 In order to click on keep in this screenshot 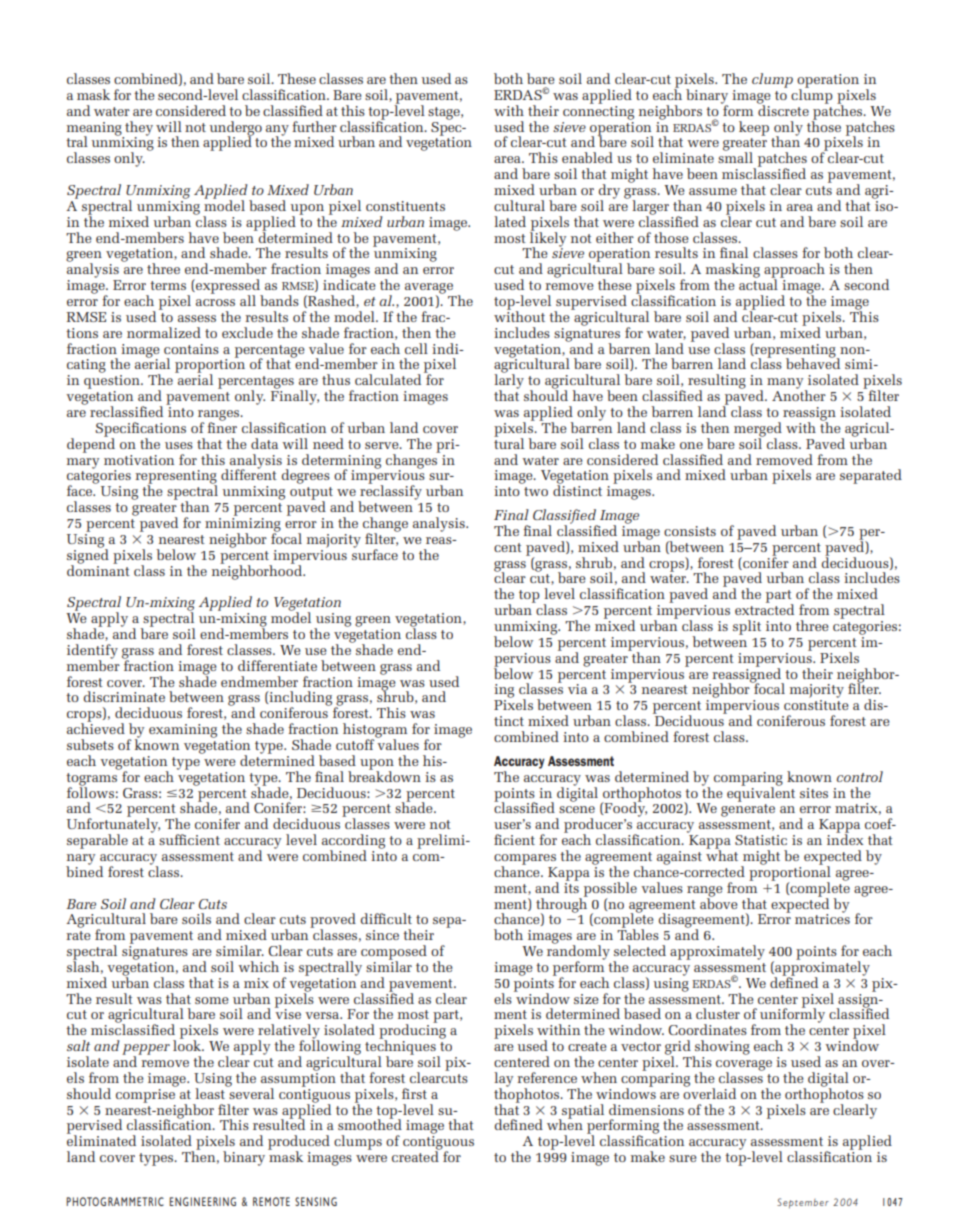, I will do `click(754, 128)`.
